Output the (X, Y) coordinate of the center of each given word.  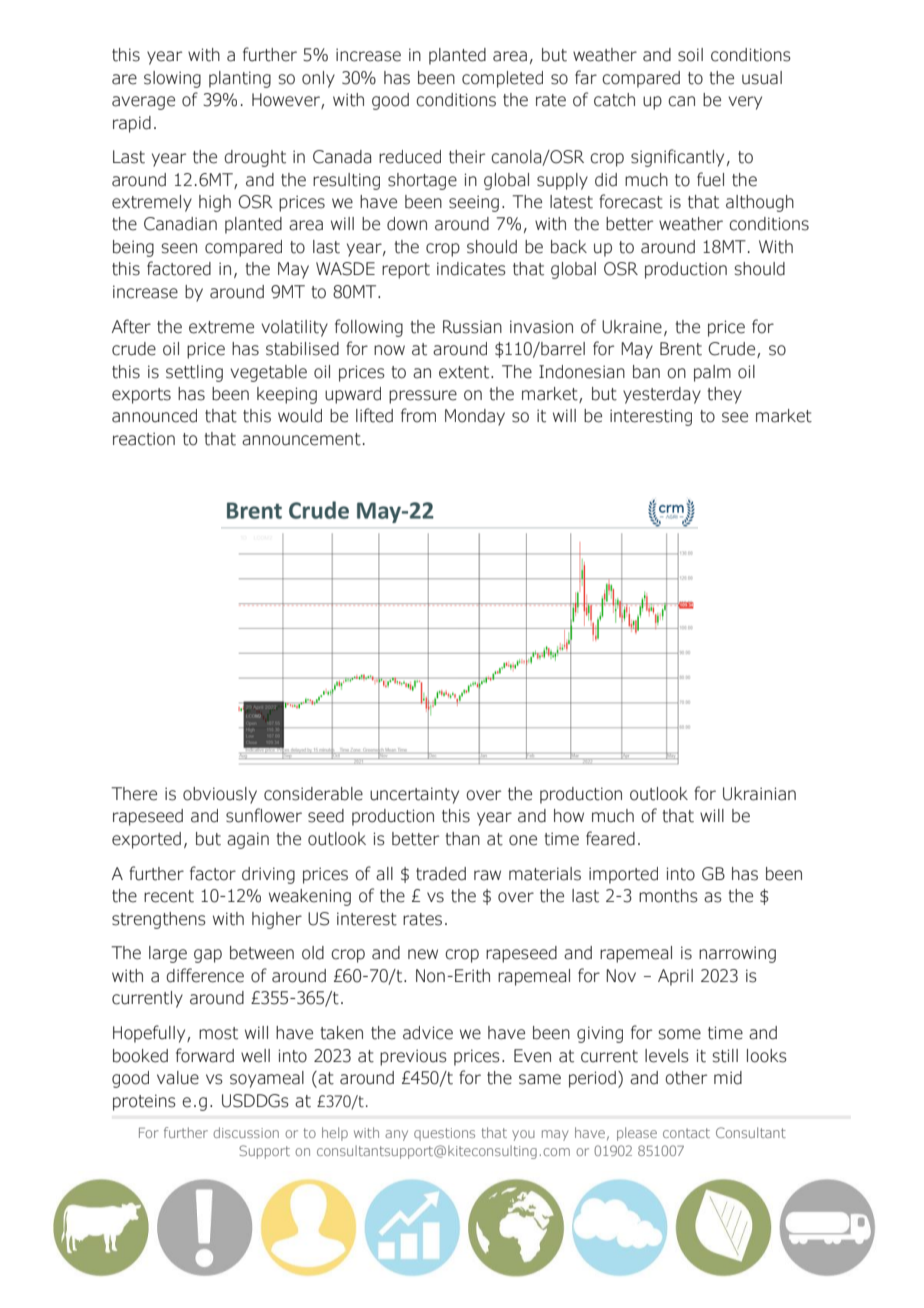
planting (240, 79)
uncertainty (414, 795)
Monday (475, 417)
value (178, 1078)
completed (502, 79)
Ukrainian (759, 794)
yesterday (662, 395)
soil (690, 55)
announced (154, 416)
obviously (220, 795)
